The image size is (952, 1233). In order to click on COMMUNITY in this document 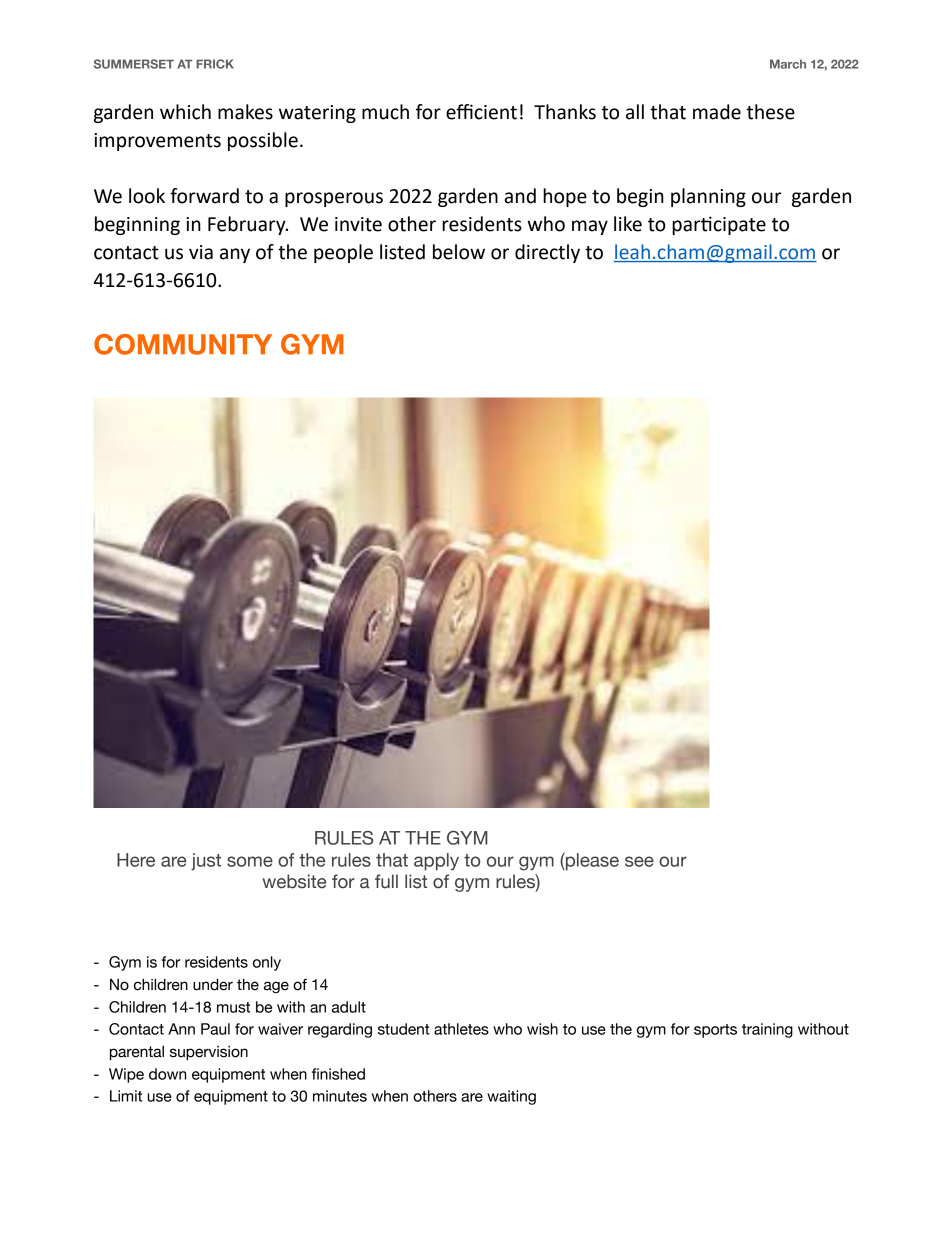, I will do `click(183, 344)`.
